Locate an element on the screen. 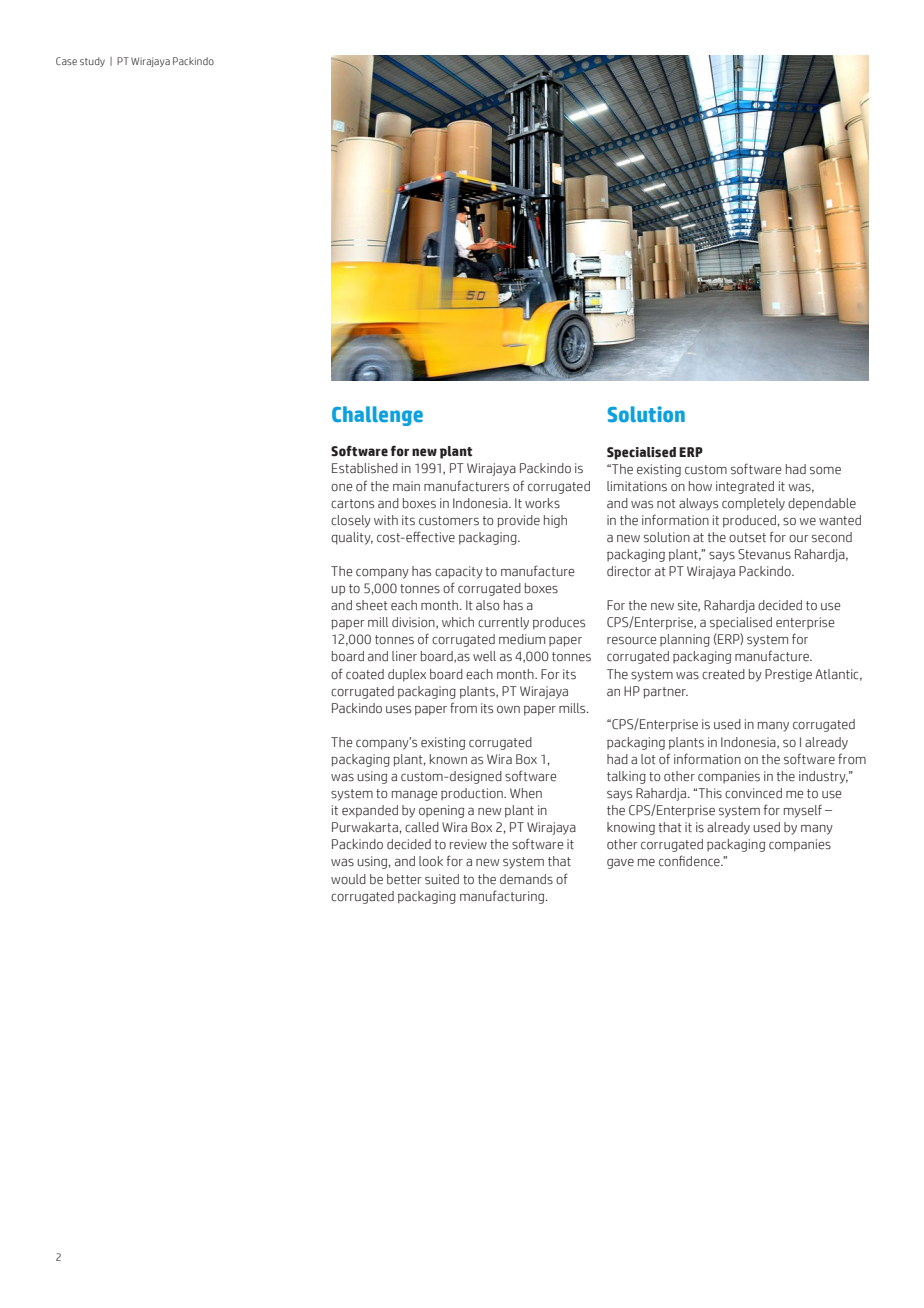  confidence is located at coordinates (690, 861).
